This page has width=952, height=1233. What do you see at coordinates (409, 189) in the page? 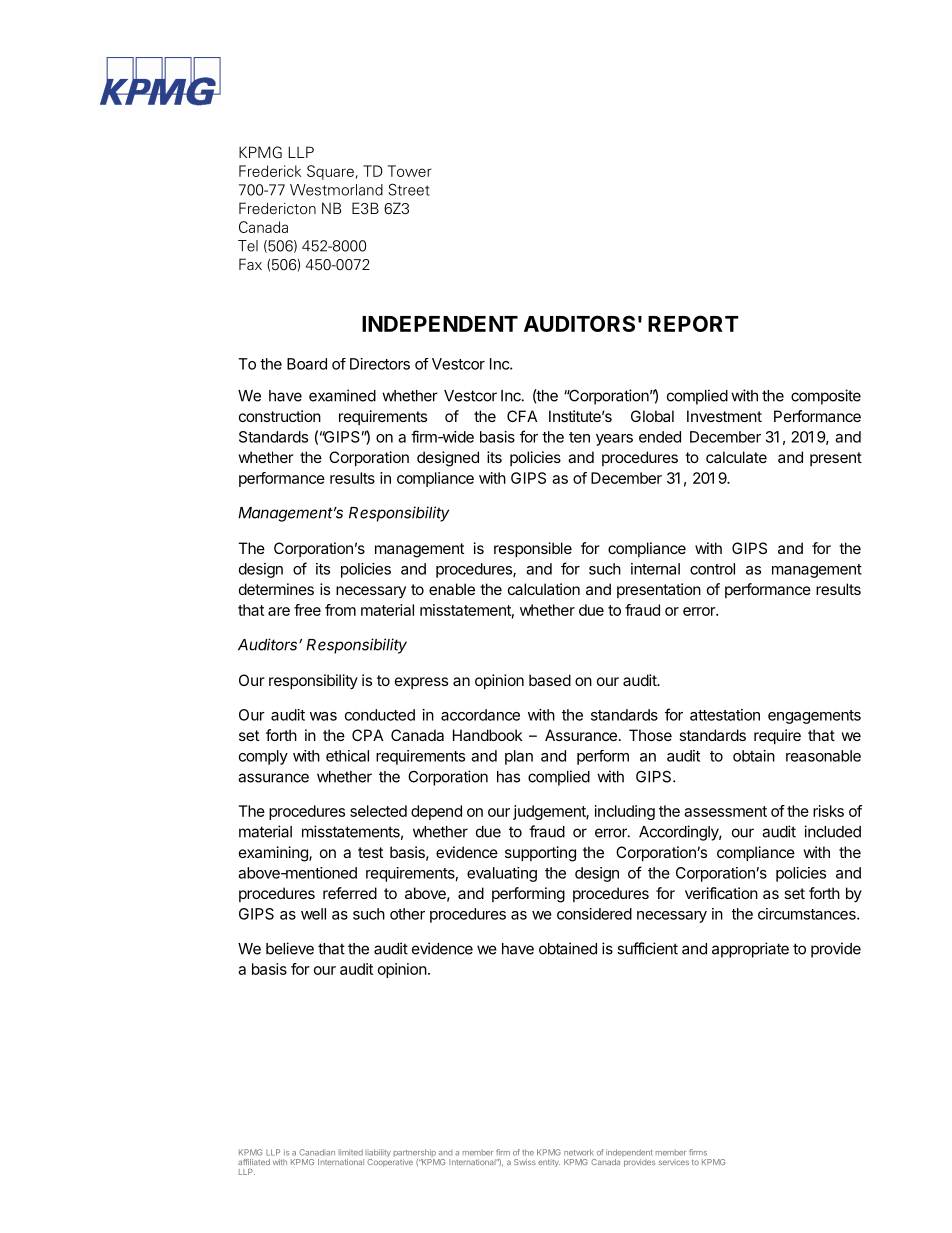
I see `Street` at bounding box center [409, 189].
